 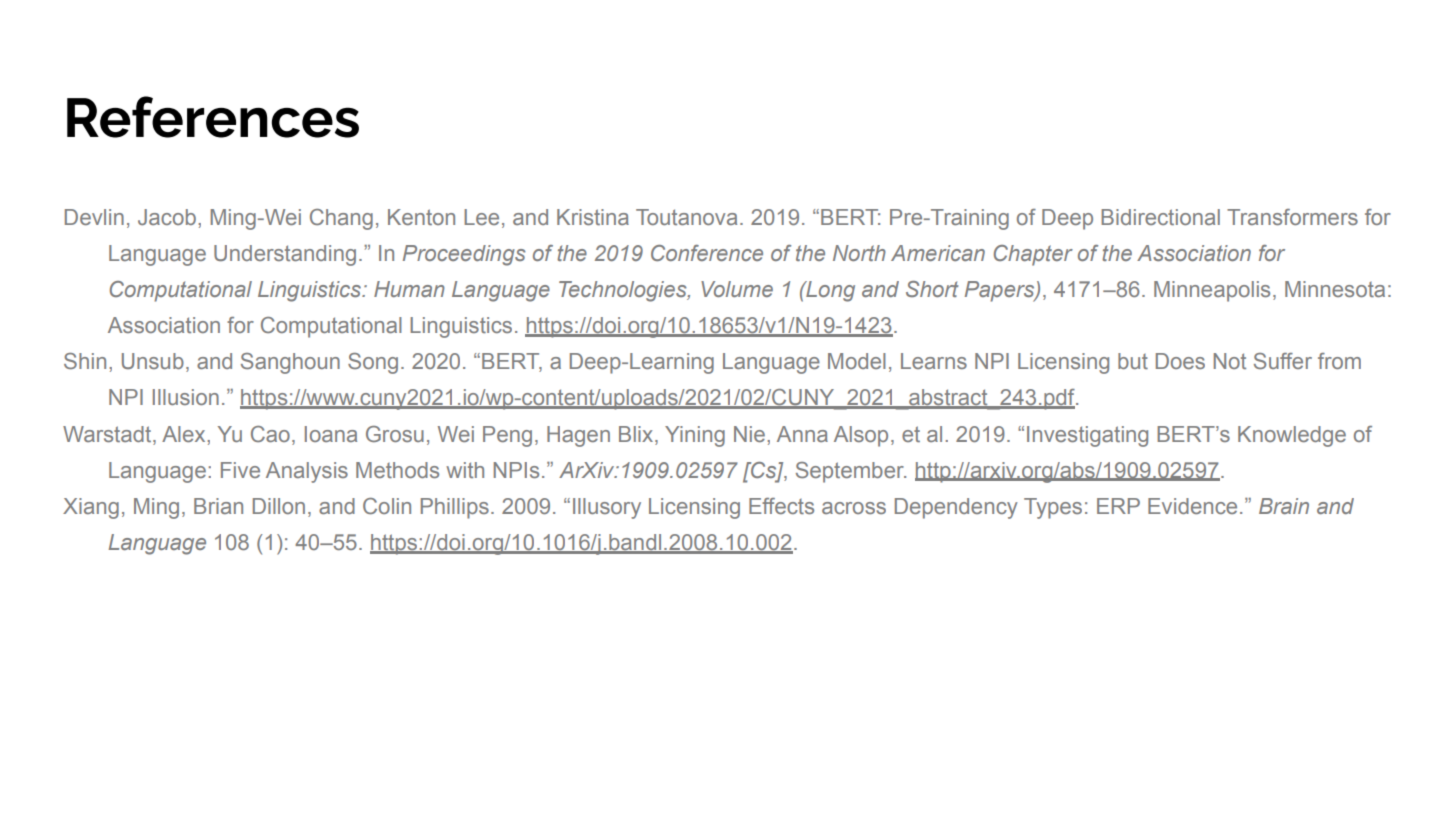 I want to click on Kristina, so click(x=593, y=217).
